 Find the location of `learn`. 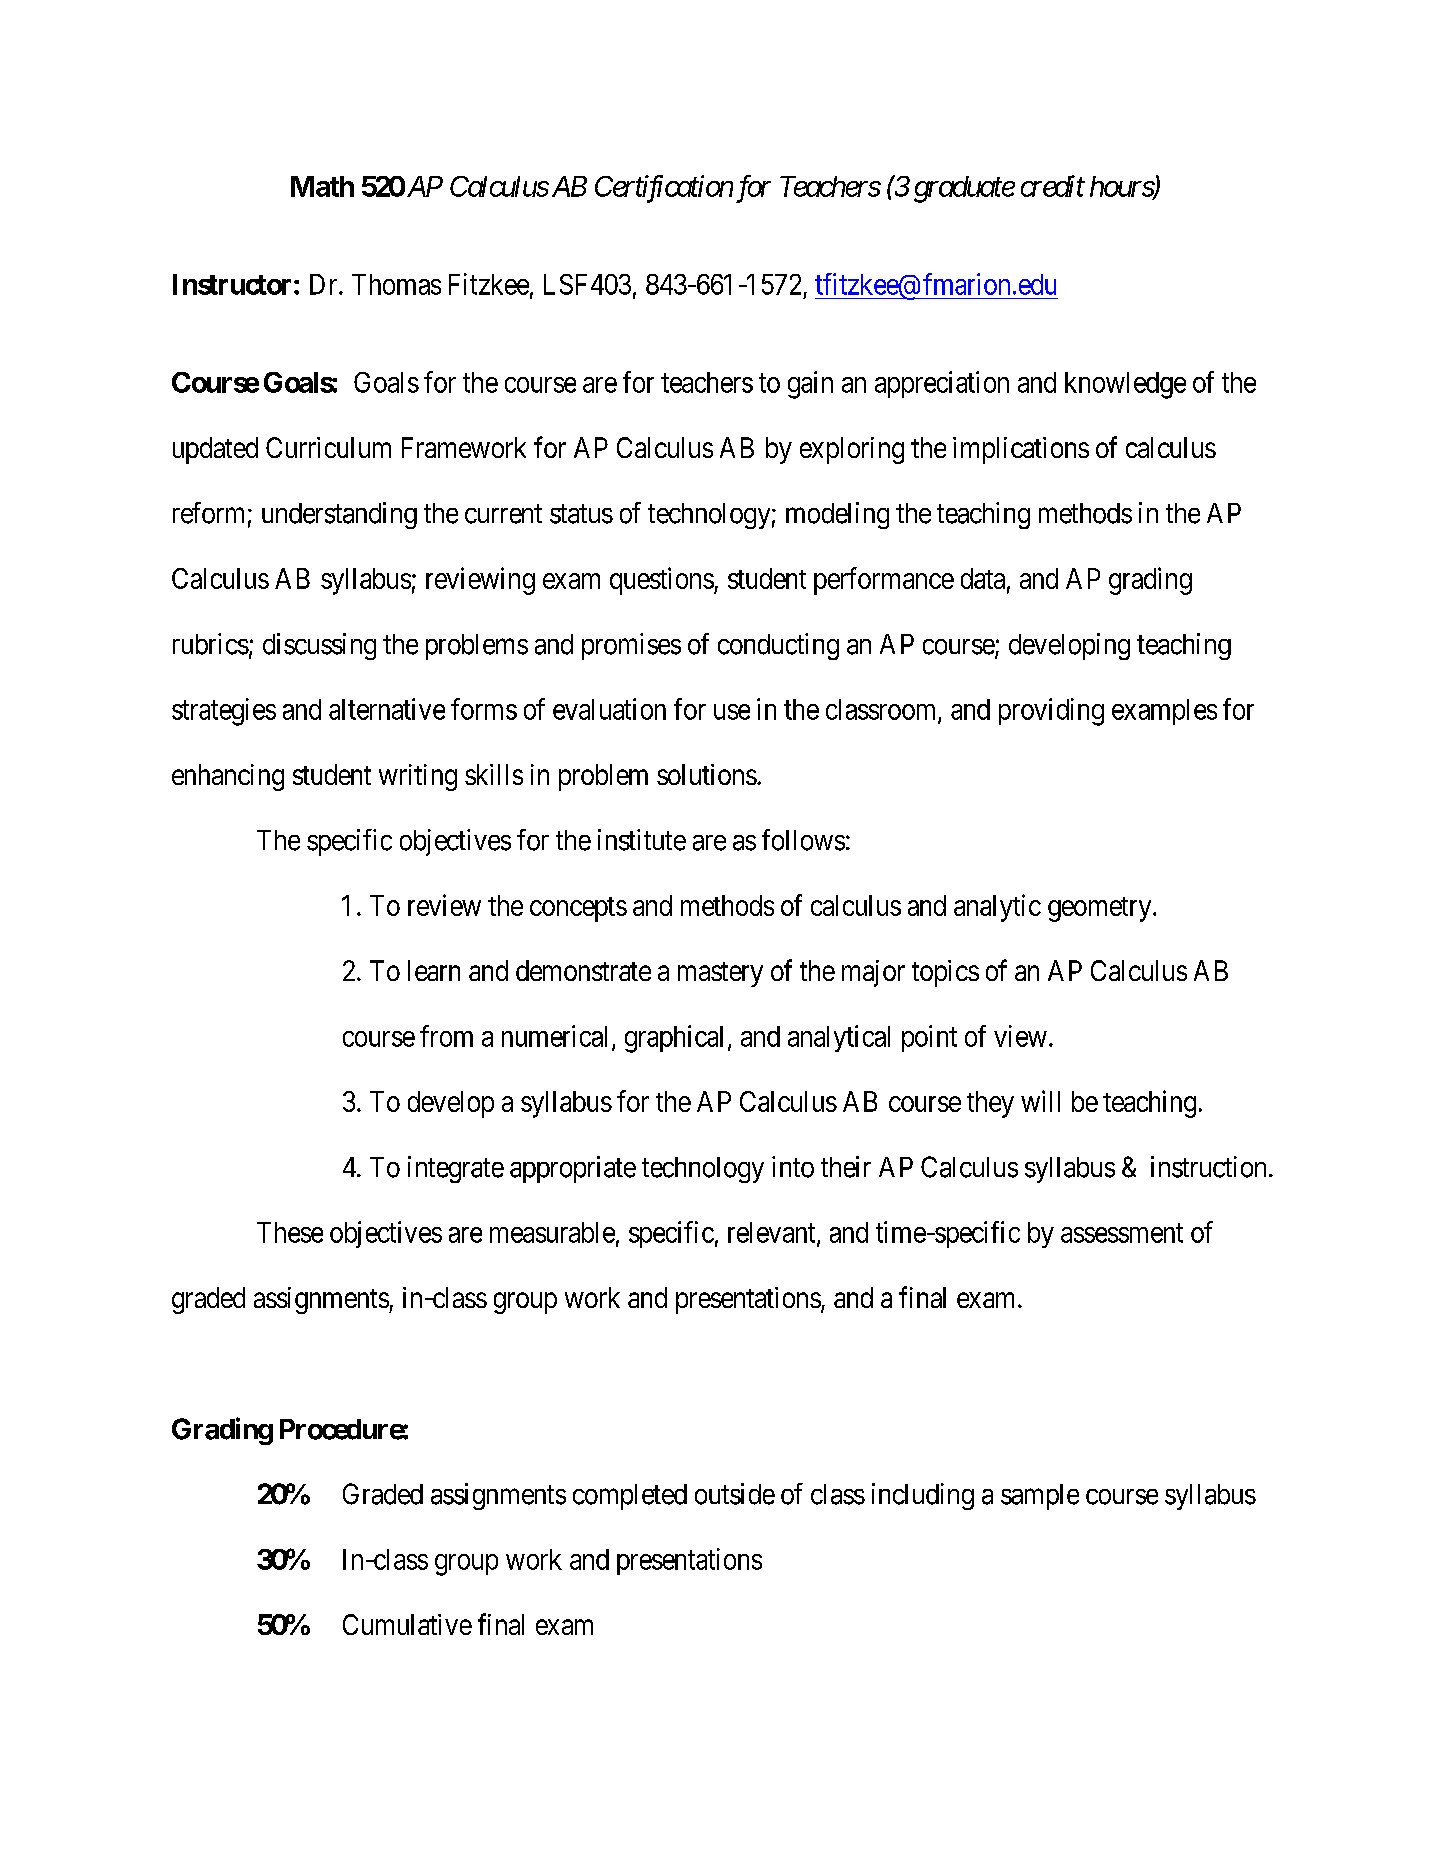

learn is located at coordinates (434, 970).
